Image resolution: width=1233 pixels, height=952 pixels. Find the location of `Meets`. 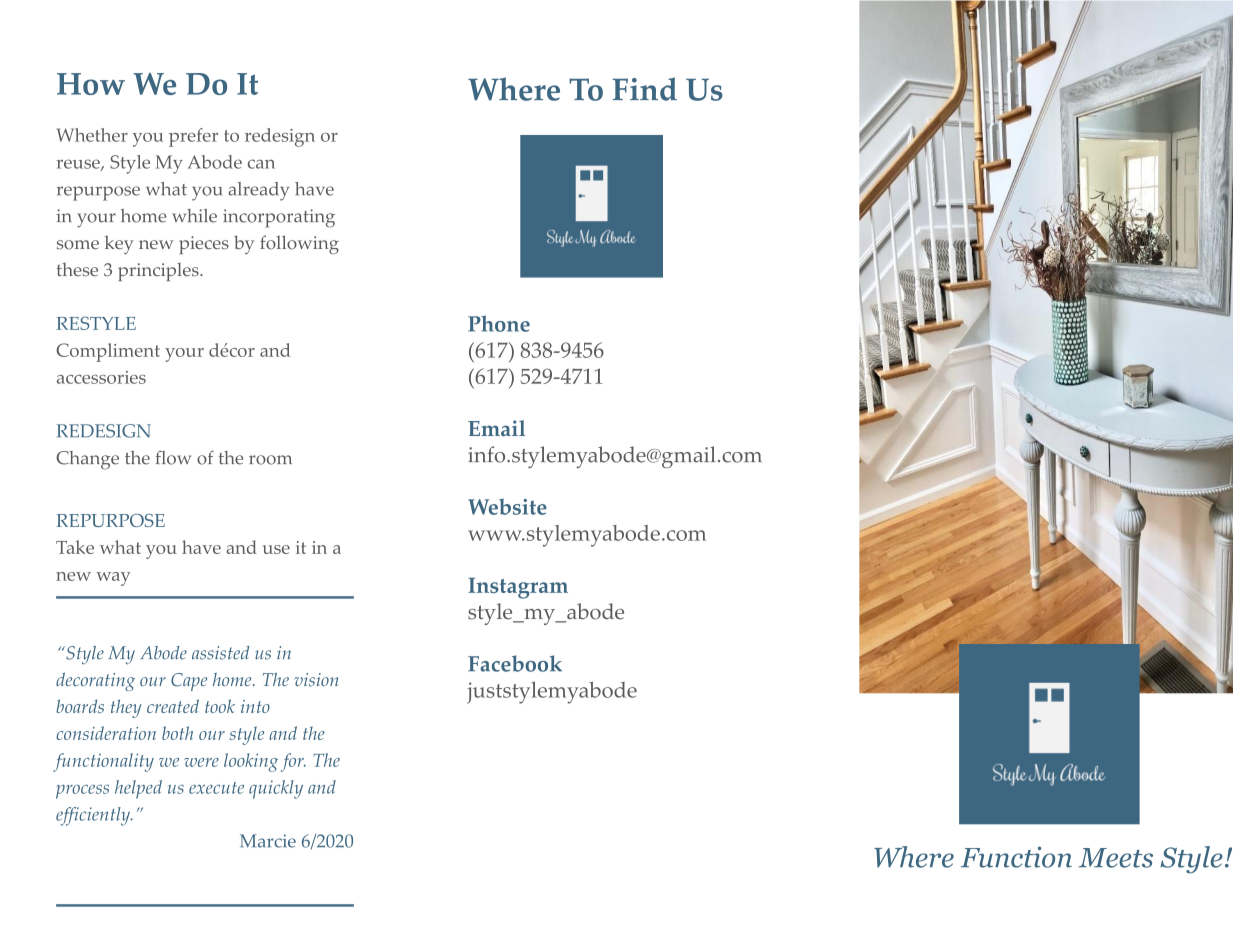

Meets is located at coordinates (1116, 858).
